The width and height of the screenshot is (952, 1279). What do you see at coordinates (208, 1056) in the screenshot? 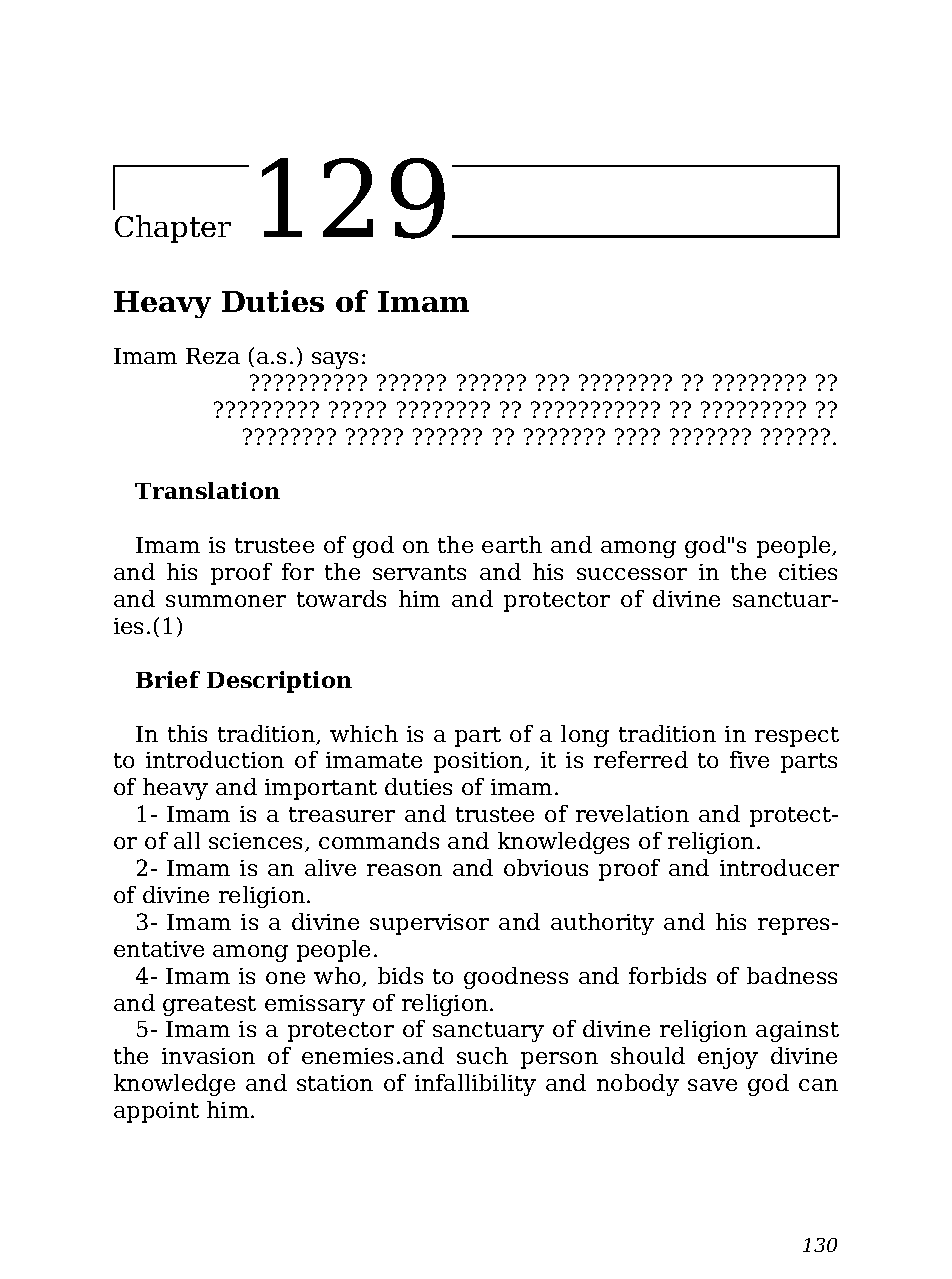
I see `invasion` at bounding box center [208, 1056].
